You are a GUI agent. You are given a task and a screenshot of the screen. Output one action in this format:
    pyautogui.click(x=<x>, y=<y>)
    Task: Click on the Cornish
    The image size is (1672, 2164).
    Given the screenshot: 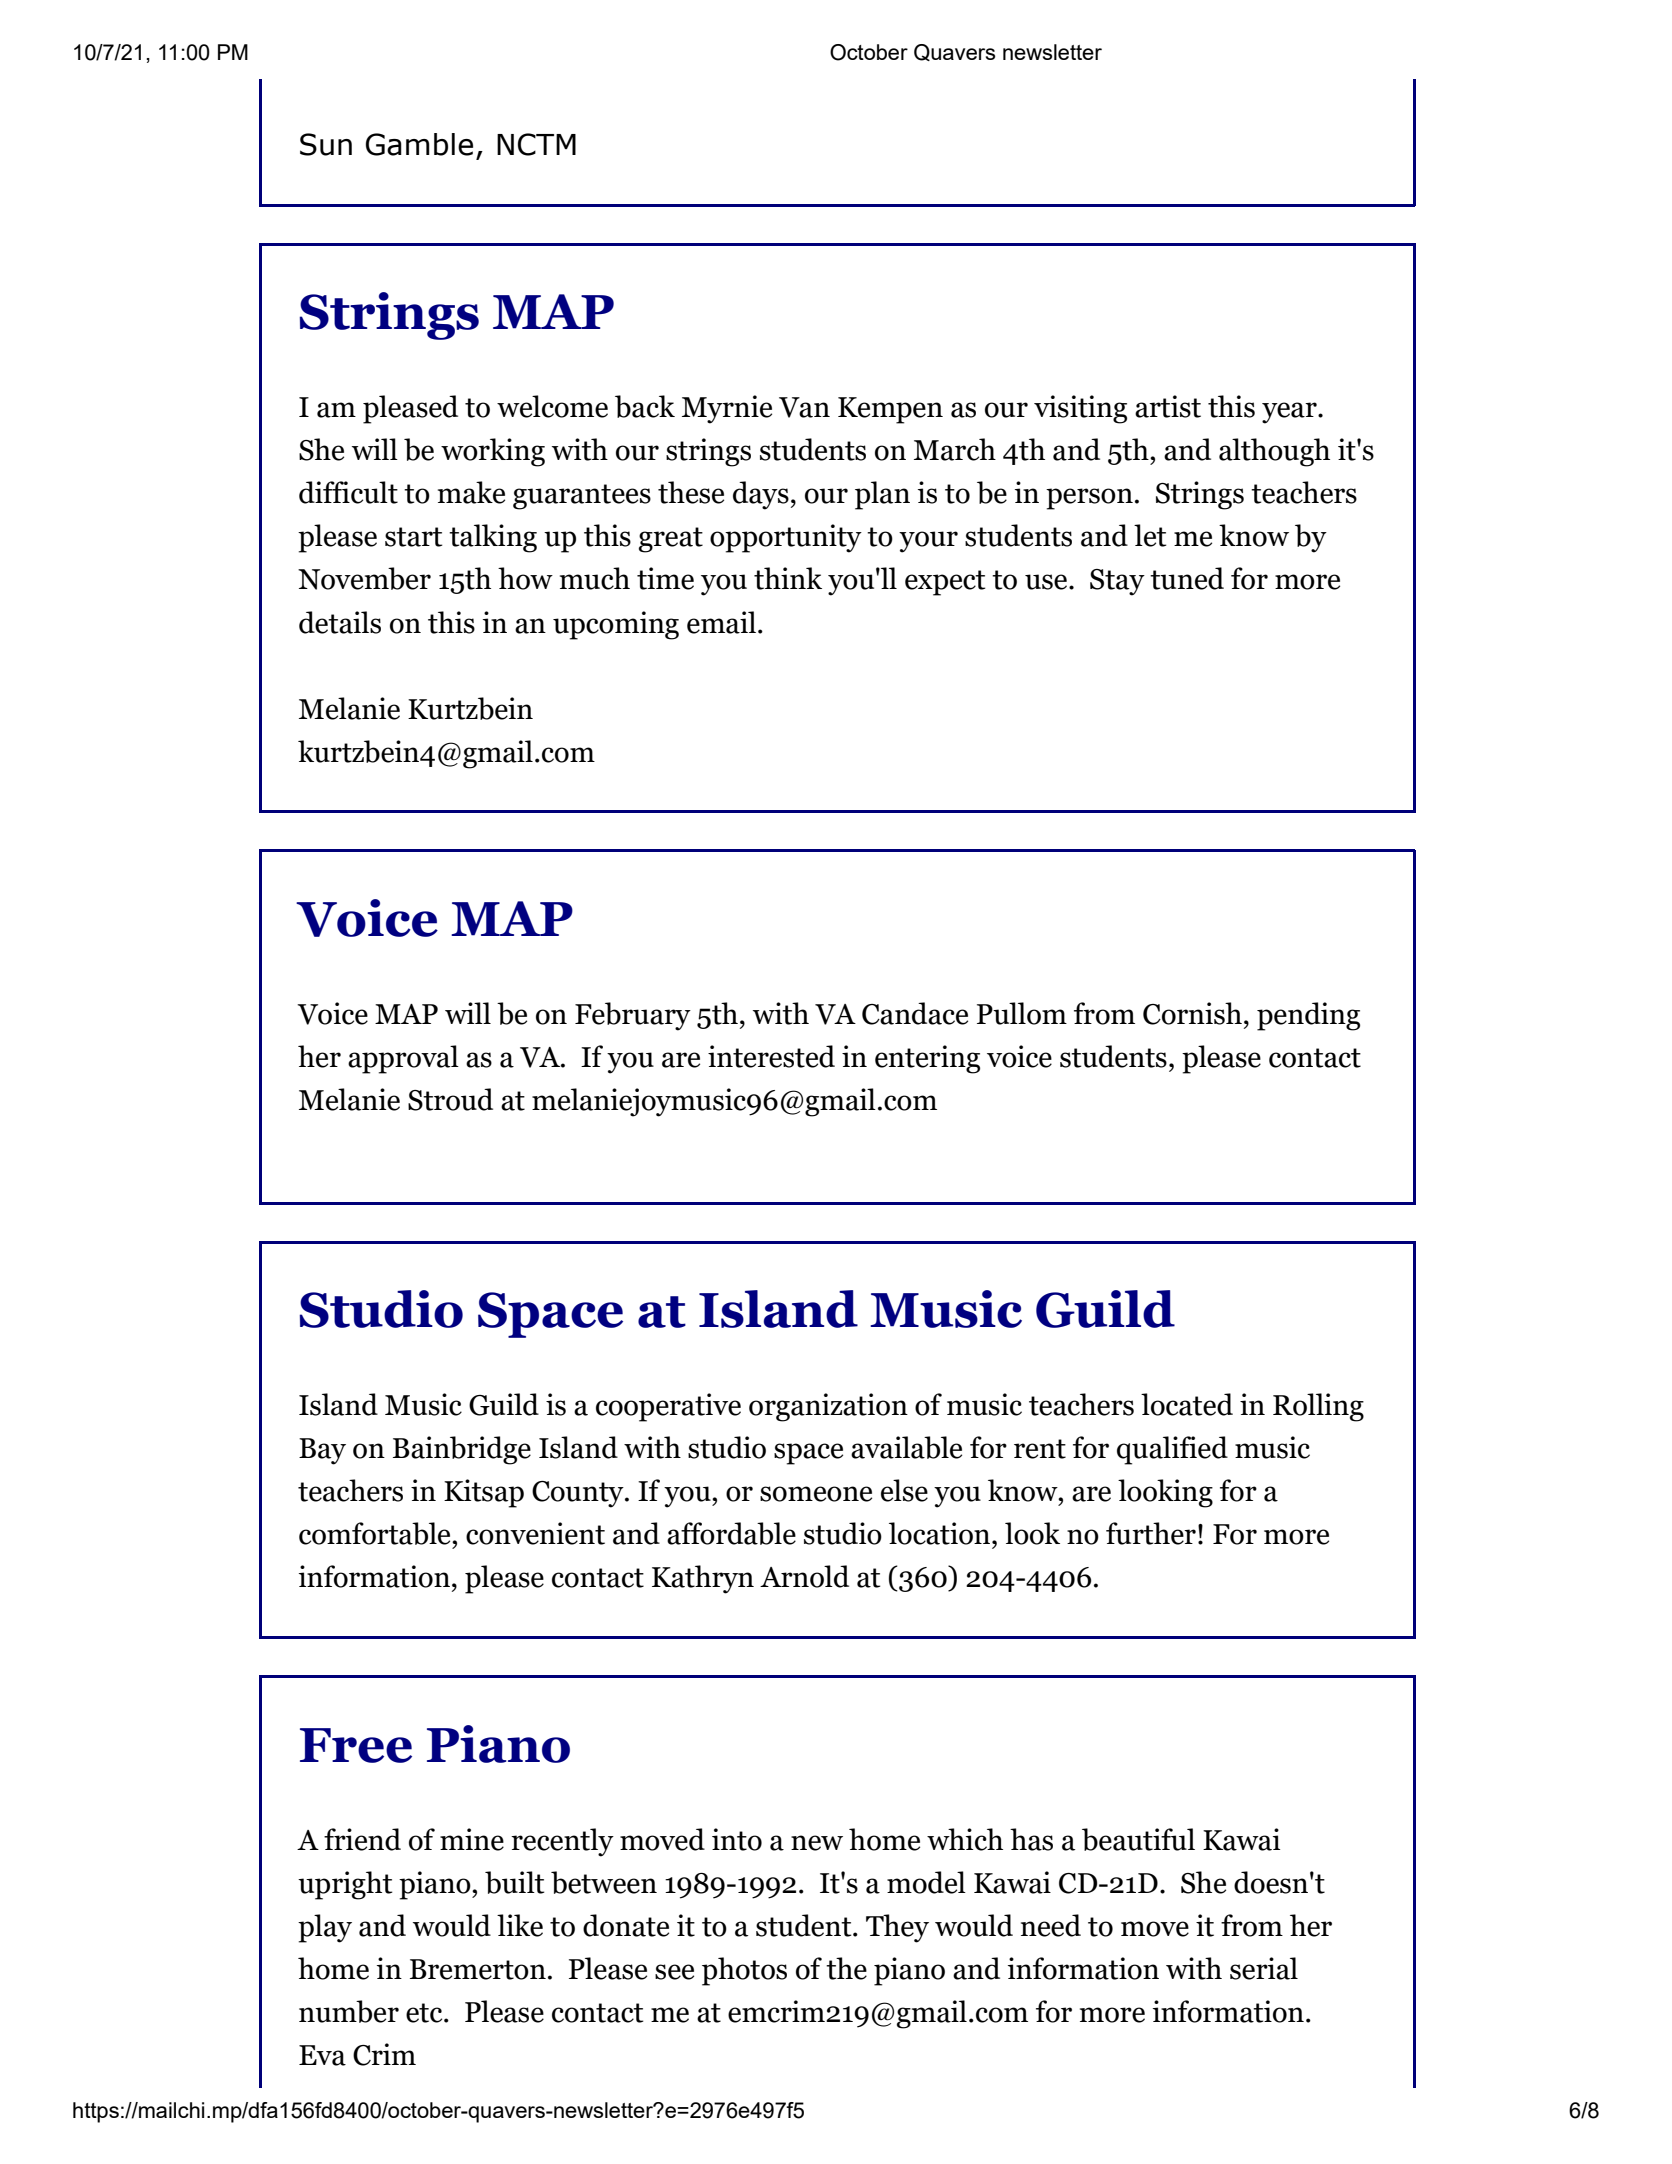 What is the action you would take?
    pyautogui.click(x=1192, y=1013)
